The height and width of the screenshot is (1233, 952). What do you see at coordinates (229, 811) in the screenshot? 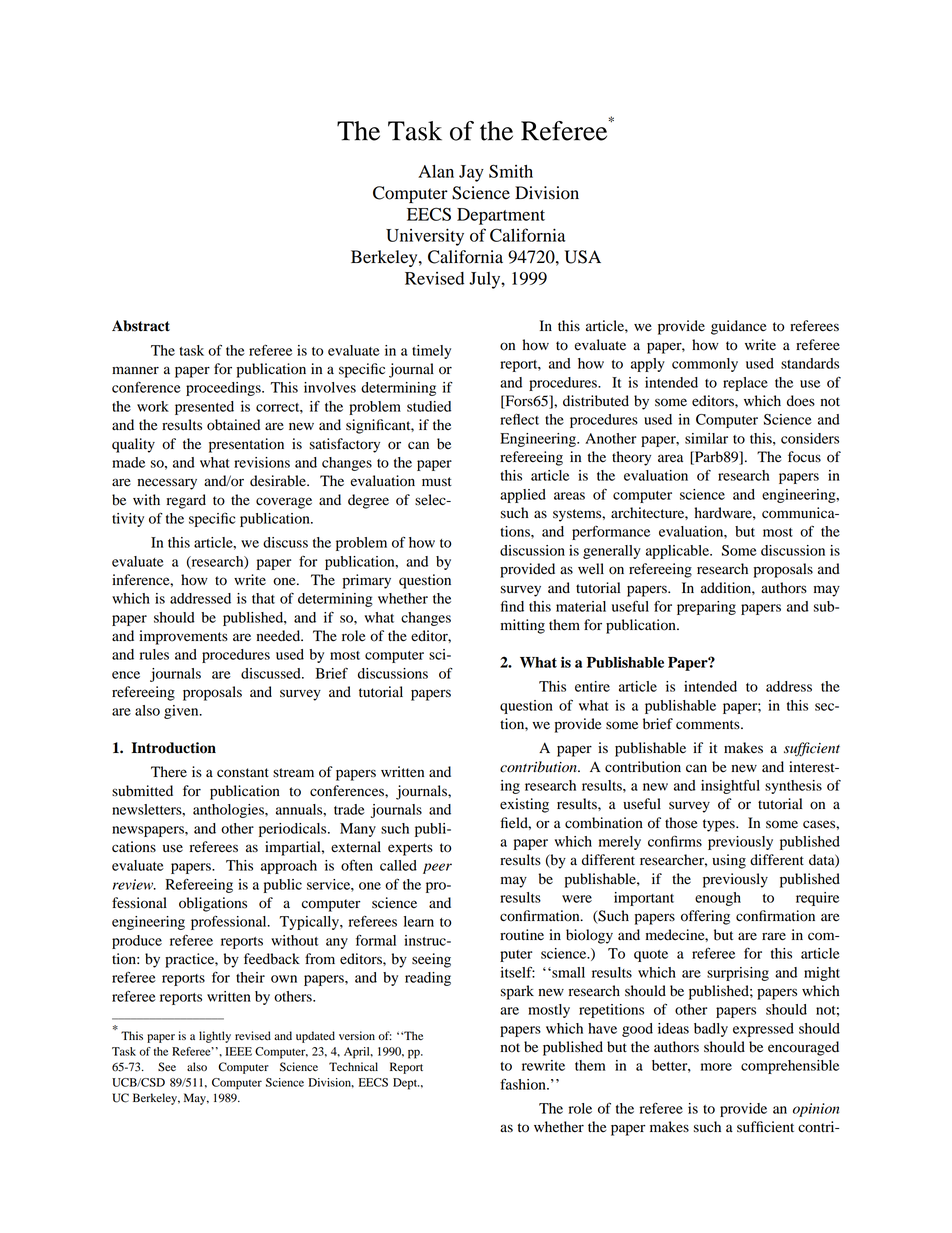
I see `anthologies` at bounding box center [229, 811].
